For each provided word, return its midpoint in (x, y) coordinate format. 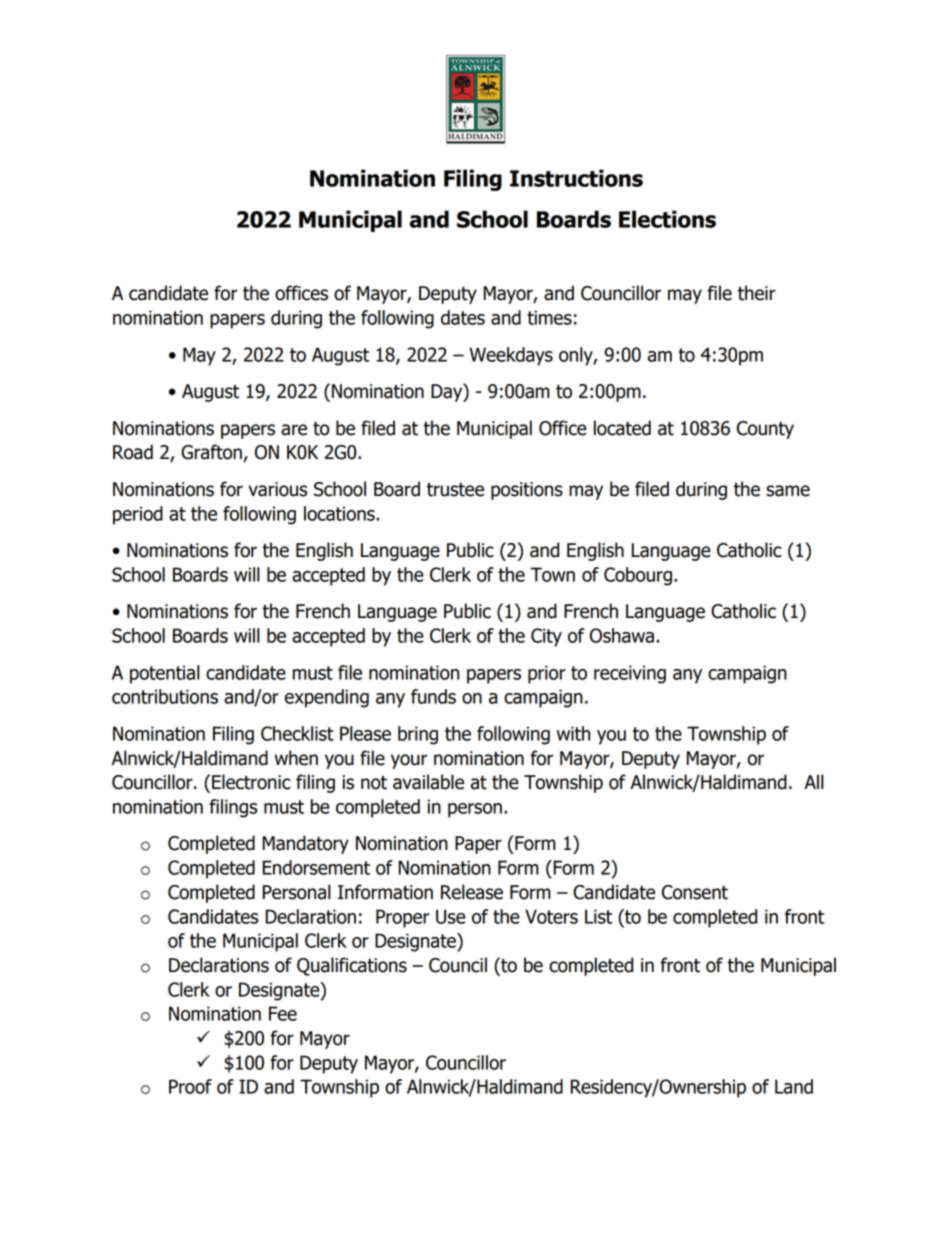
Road (133, 452)
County (765, 430)
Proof (190, 1086)
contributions (165, 696)
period (138, 515)
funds (433, 696)
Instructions (576, 178)
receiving (630, 674)
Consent (695, 892)
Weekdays (511, 356)
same (788, 491)
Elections (667, 219)
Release (472, 892)
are (294, 430)
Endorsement (316, 867)
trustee (455, 489)
